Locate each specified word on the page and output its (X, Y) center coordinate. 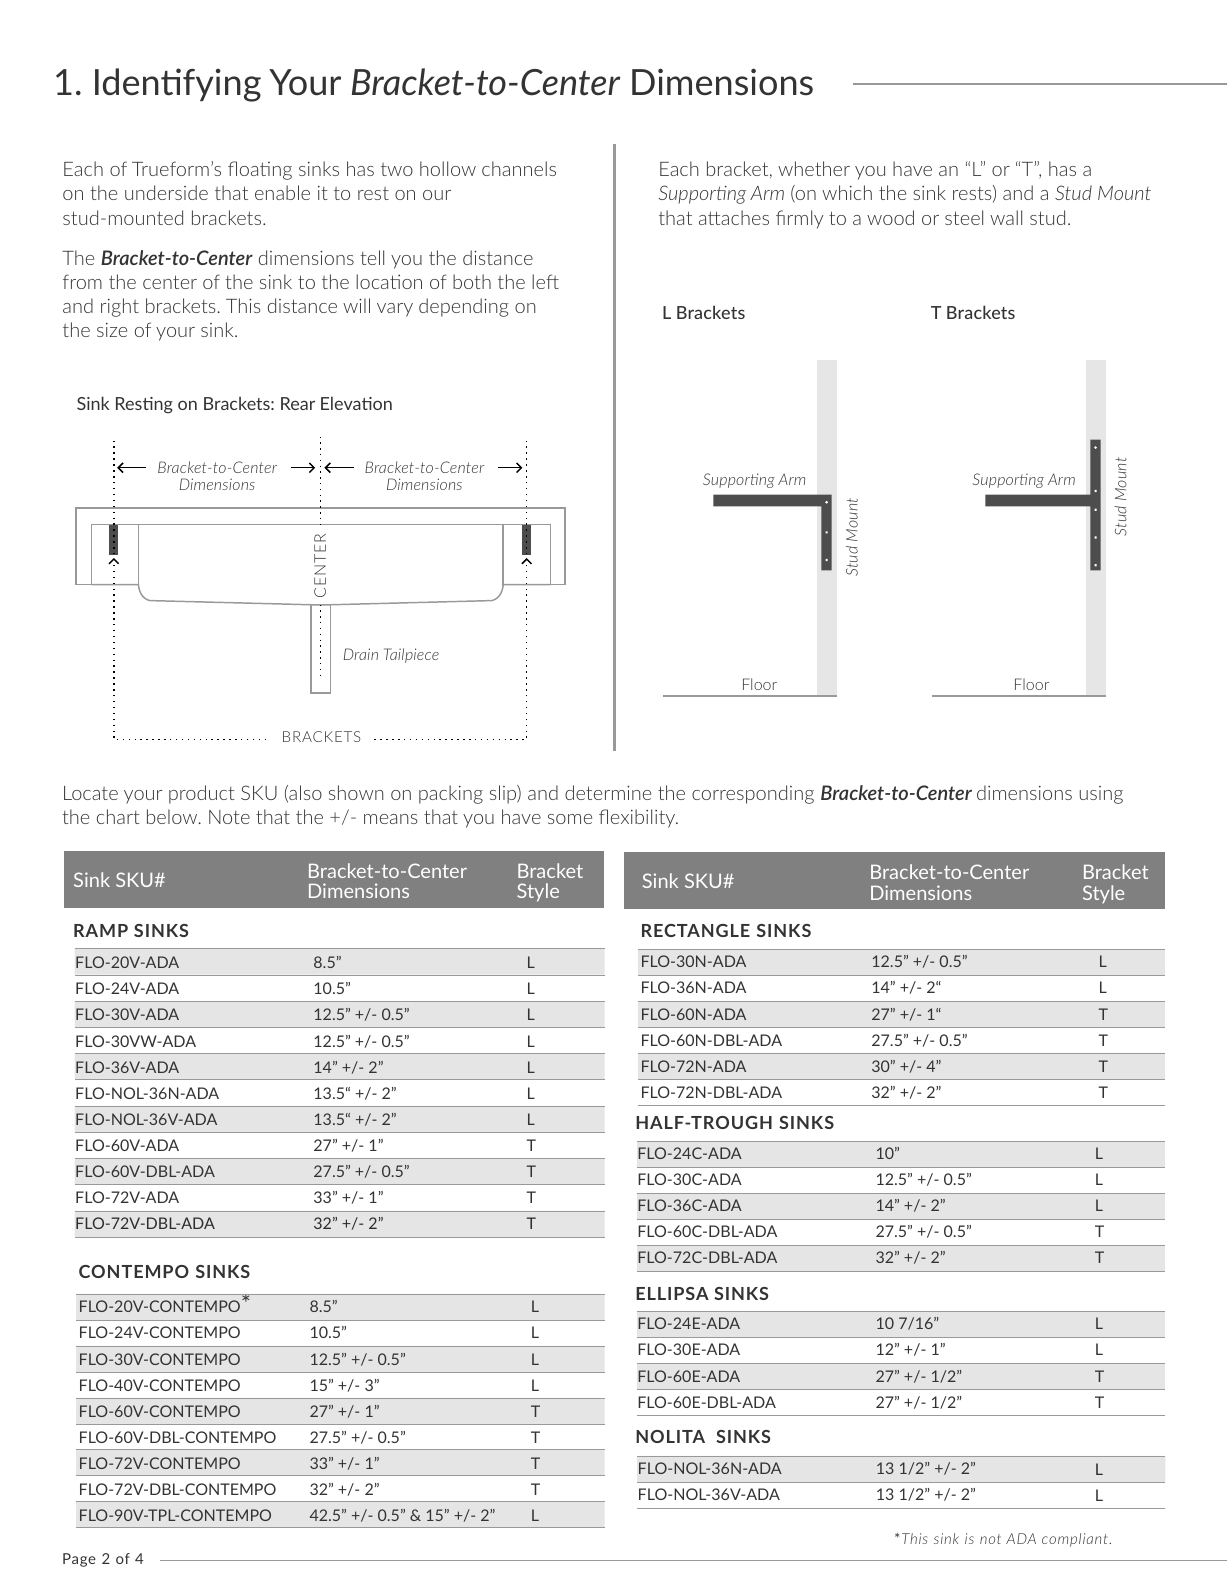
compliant (1076, 1540)
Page (79, 1560)
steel (964, 217)
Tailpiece (411, 655)
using (1101, 795)
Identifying (178, 85)
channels (519, 168)
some (570, 819)
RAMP (101, 930)
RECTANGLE (696, 930)
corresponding (753, 794)
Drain (361, 654)
